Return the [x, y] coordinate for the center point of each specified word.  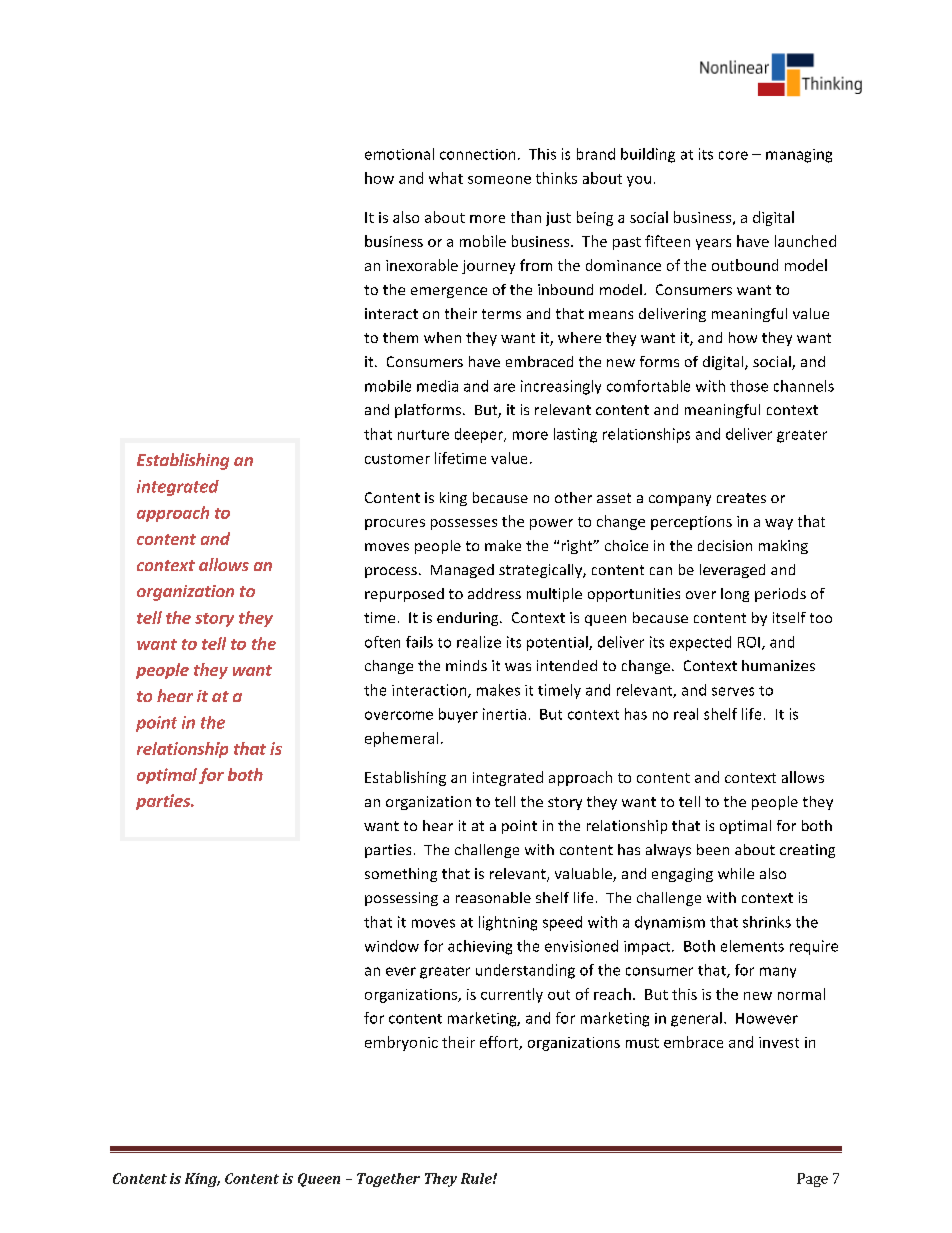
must [642, 1043]
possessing [401, 899]
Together [388, 1180]
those [749, 386]
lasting [575, 435]
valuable [584, 875]
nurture [423, 435]
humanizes [778, 665]
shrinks [767, 922]
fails [419, 642]
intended [567, 665]
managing [799, 156]
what [446, 178]
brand [596, 154]
